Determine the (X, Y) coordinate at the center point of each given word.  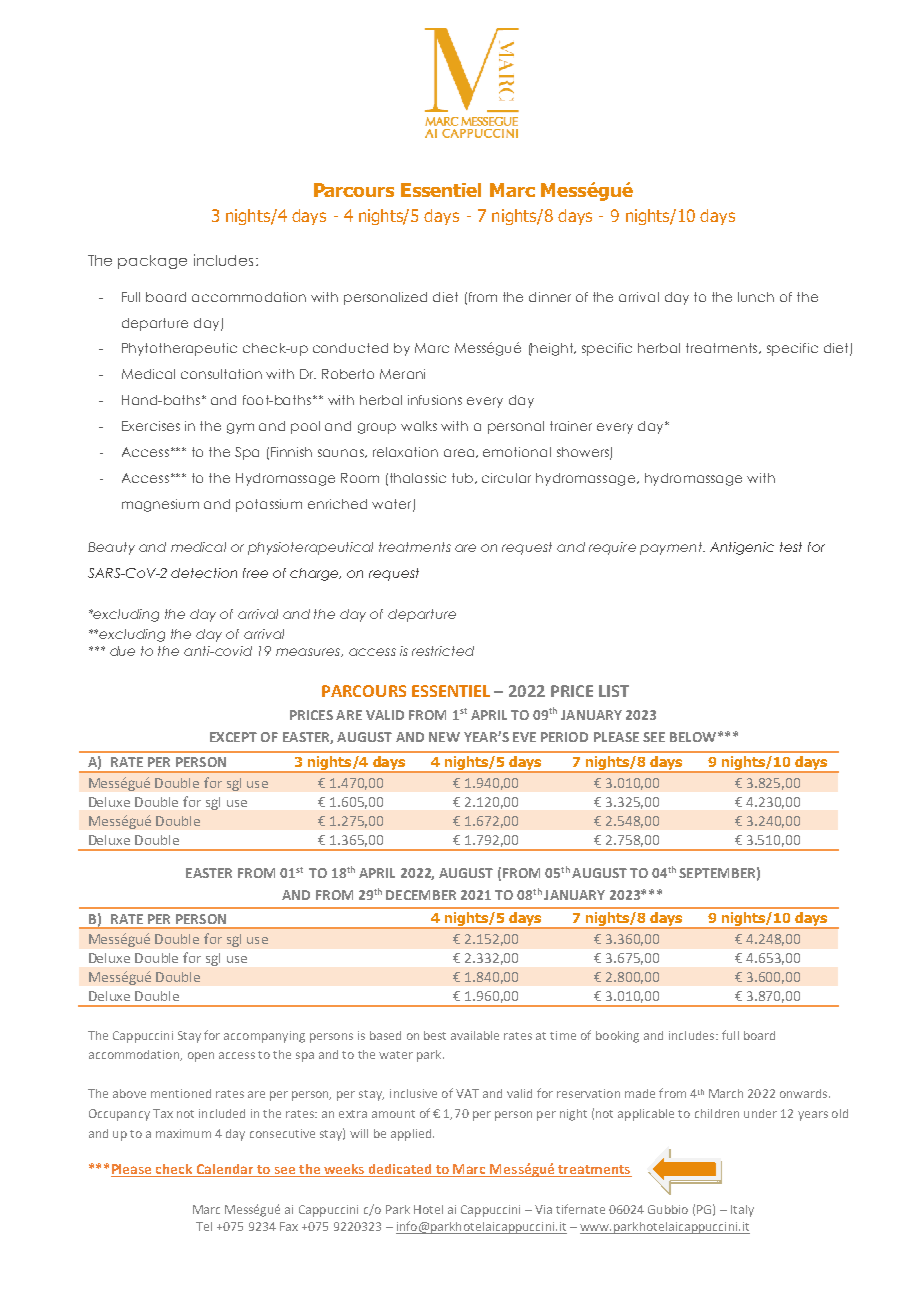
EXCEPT (233, 737)
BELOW (693, 737)
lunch (756, 297)
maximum (183, 1133)
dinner (550, 297)
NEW (444, 737)
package (152, 262)
